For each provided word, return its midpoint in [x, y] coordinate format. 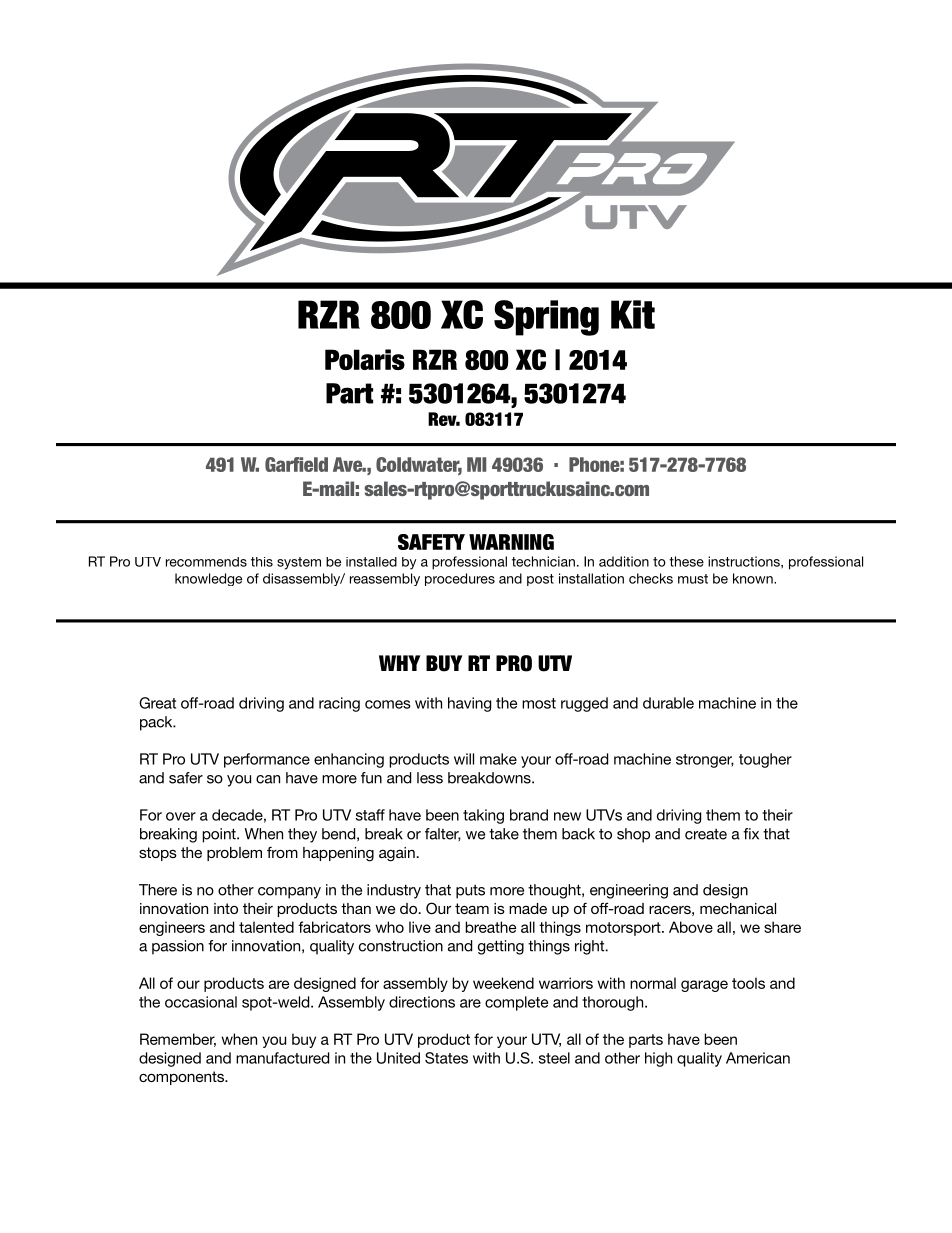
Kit [633, 314]
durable [668, 703]
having [469, 704]
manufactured [282, 1058]
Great [157, 703]
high [658, 1059]
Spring [546, 318]
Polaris [365, 359]
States [446, 1058]
